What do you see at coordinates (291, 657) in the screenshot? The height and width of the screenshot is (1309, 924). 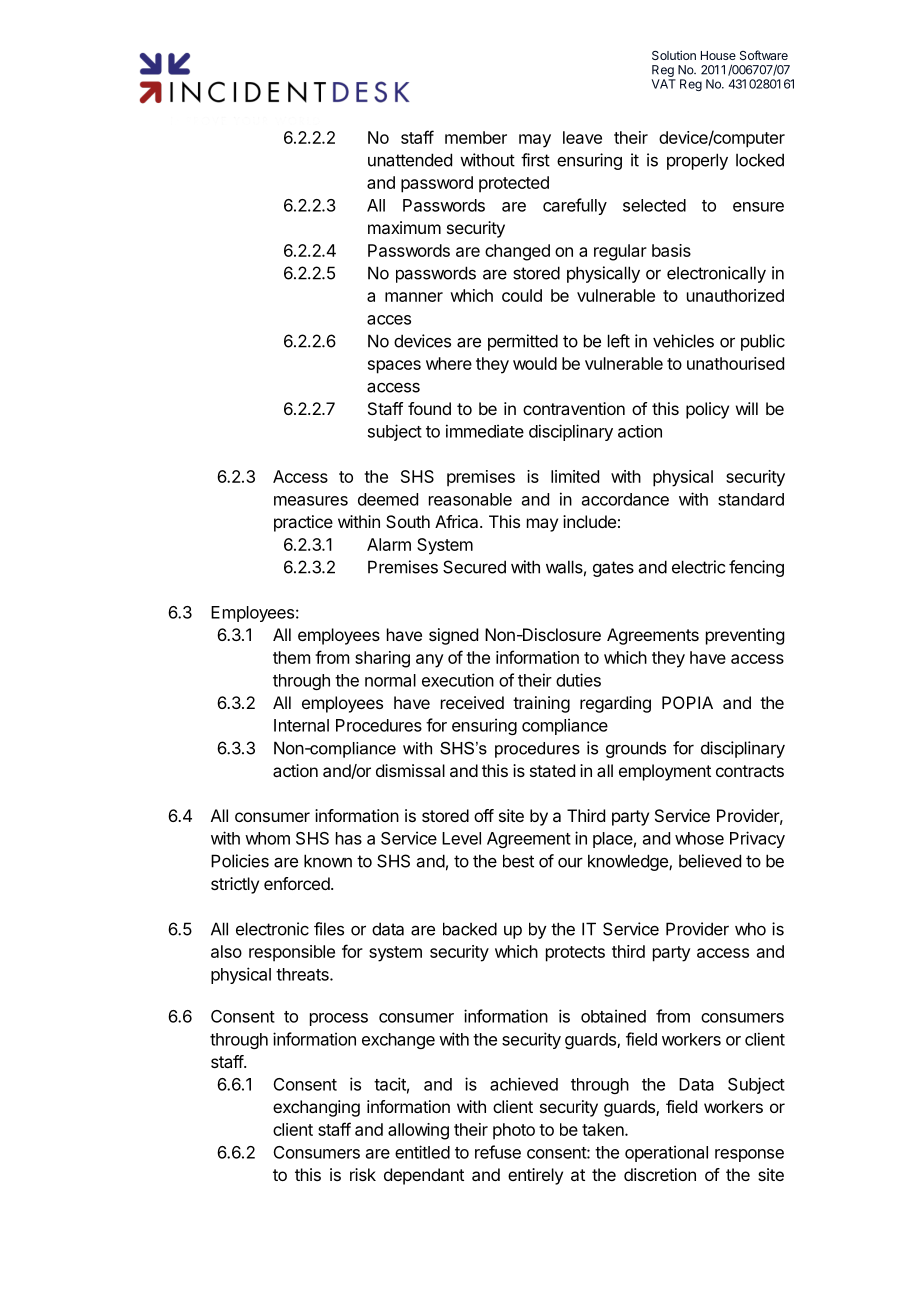 I see `them` at bounding box center [291, 657].
